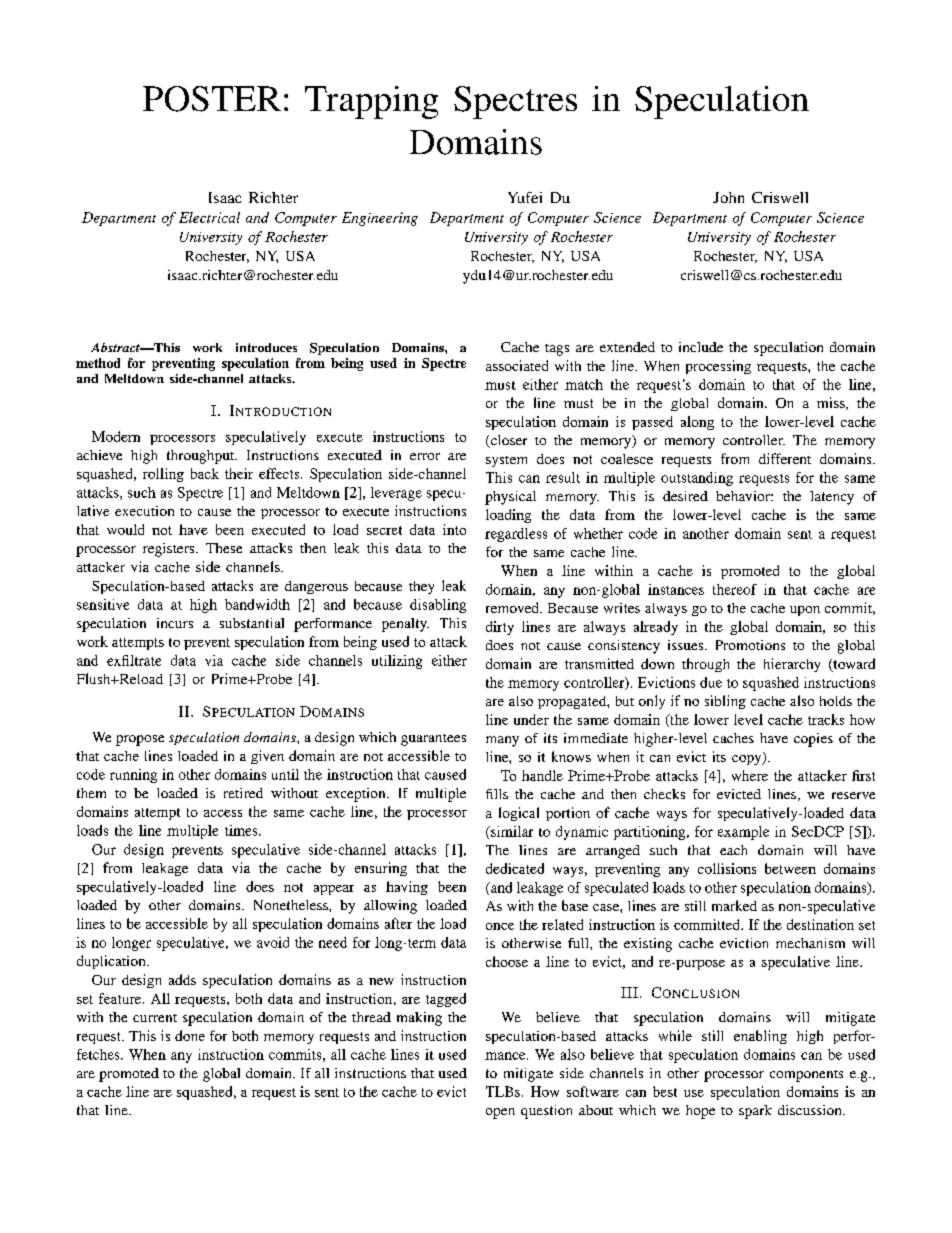 The image size is (952, 1233). I want to click on John, so click(728, 197).
